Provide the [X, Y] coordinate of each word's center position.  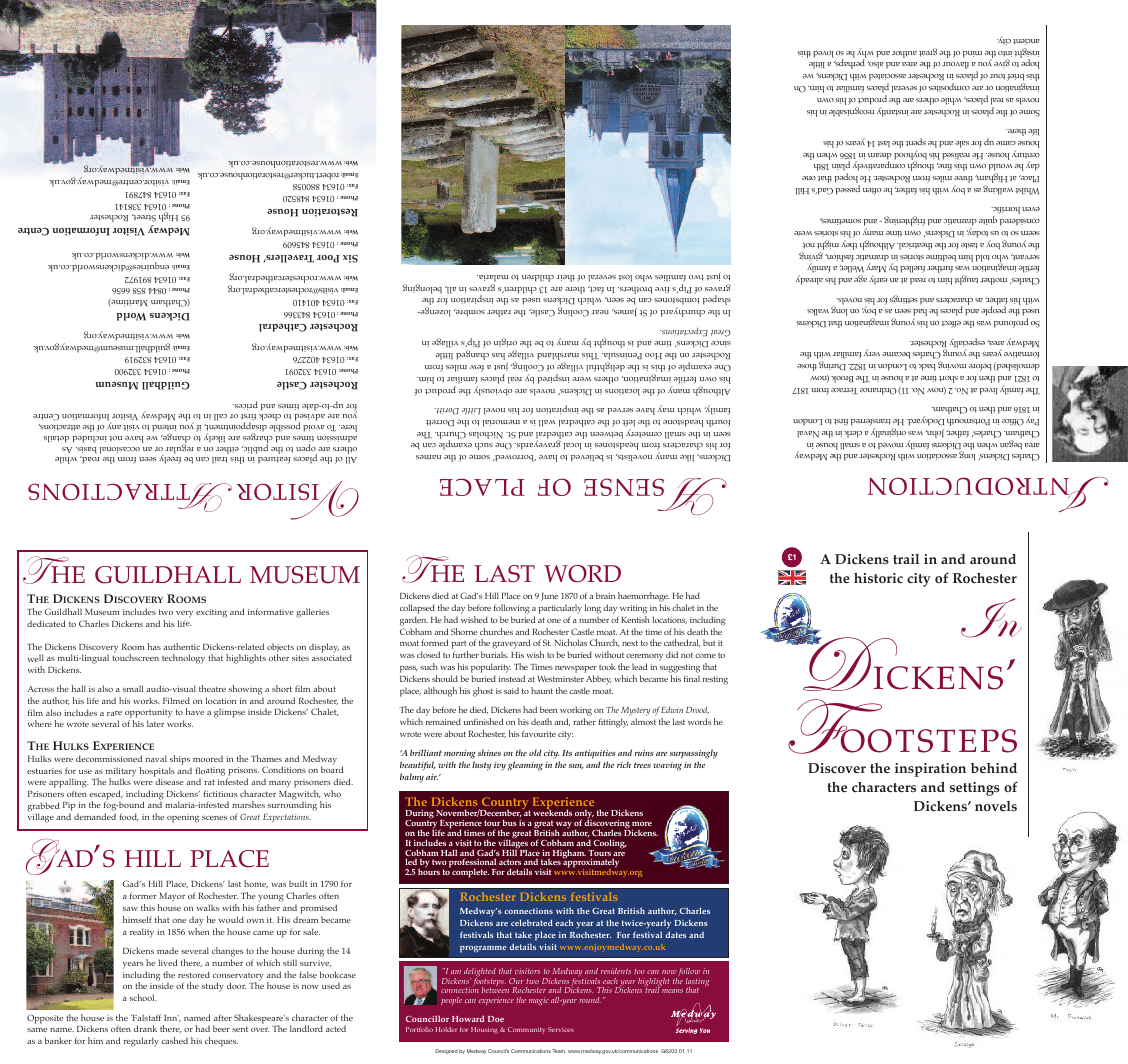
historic [878, 578]
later [155, 723]
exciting [211, 613]
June [549, 597]
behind [994, 768]
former [143, 895]
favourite [539, 733]
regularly [141, 1042]
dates [676, 934]
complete [470, 873]
